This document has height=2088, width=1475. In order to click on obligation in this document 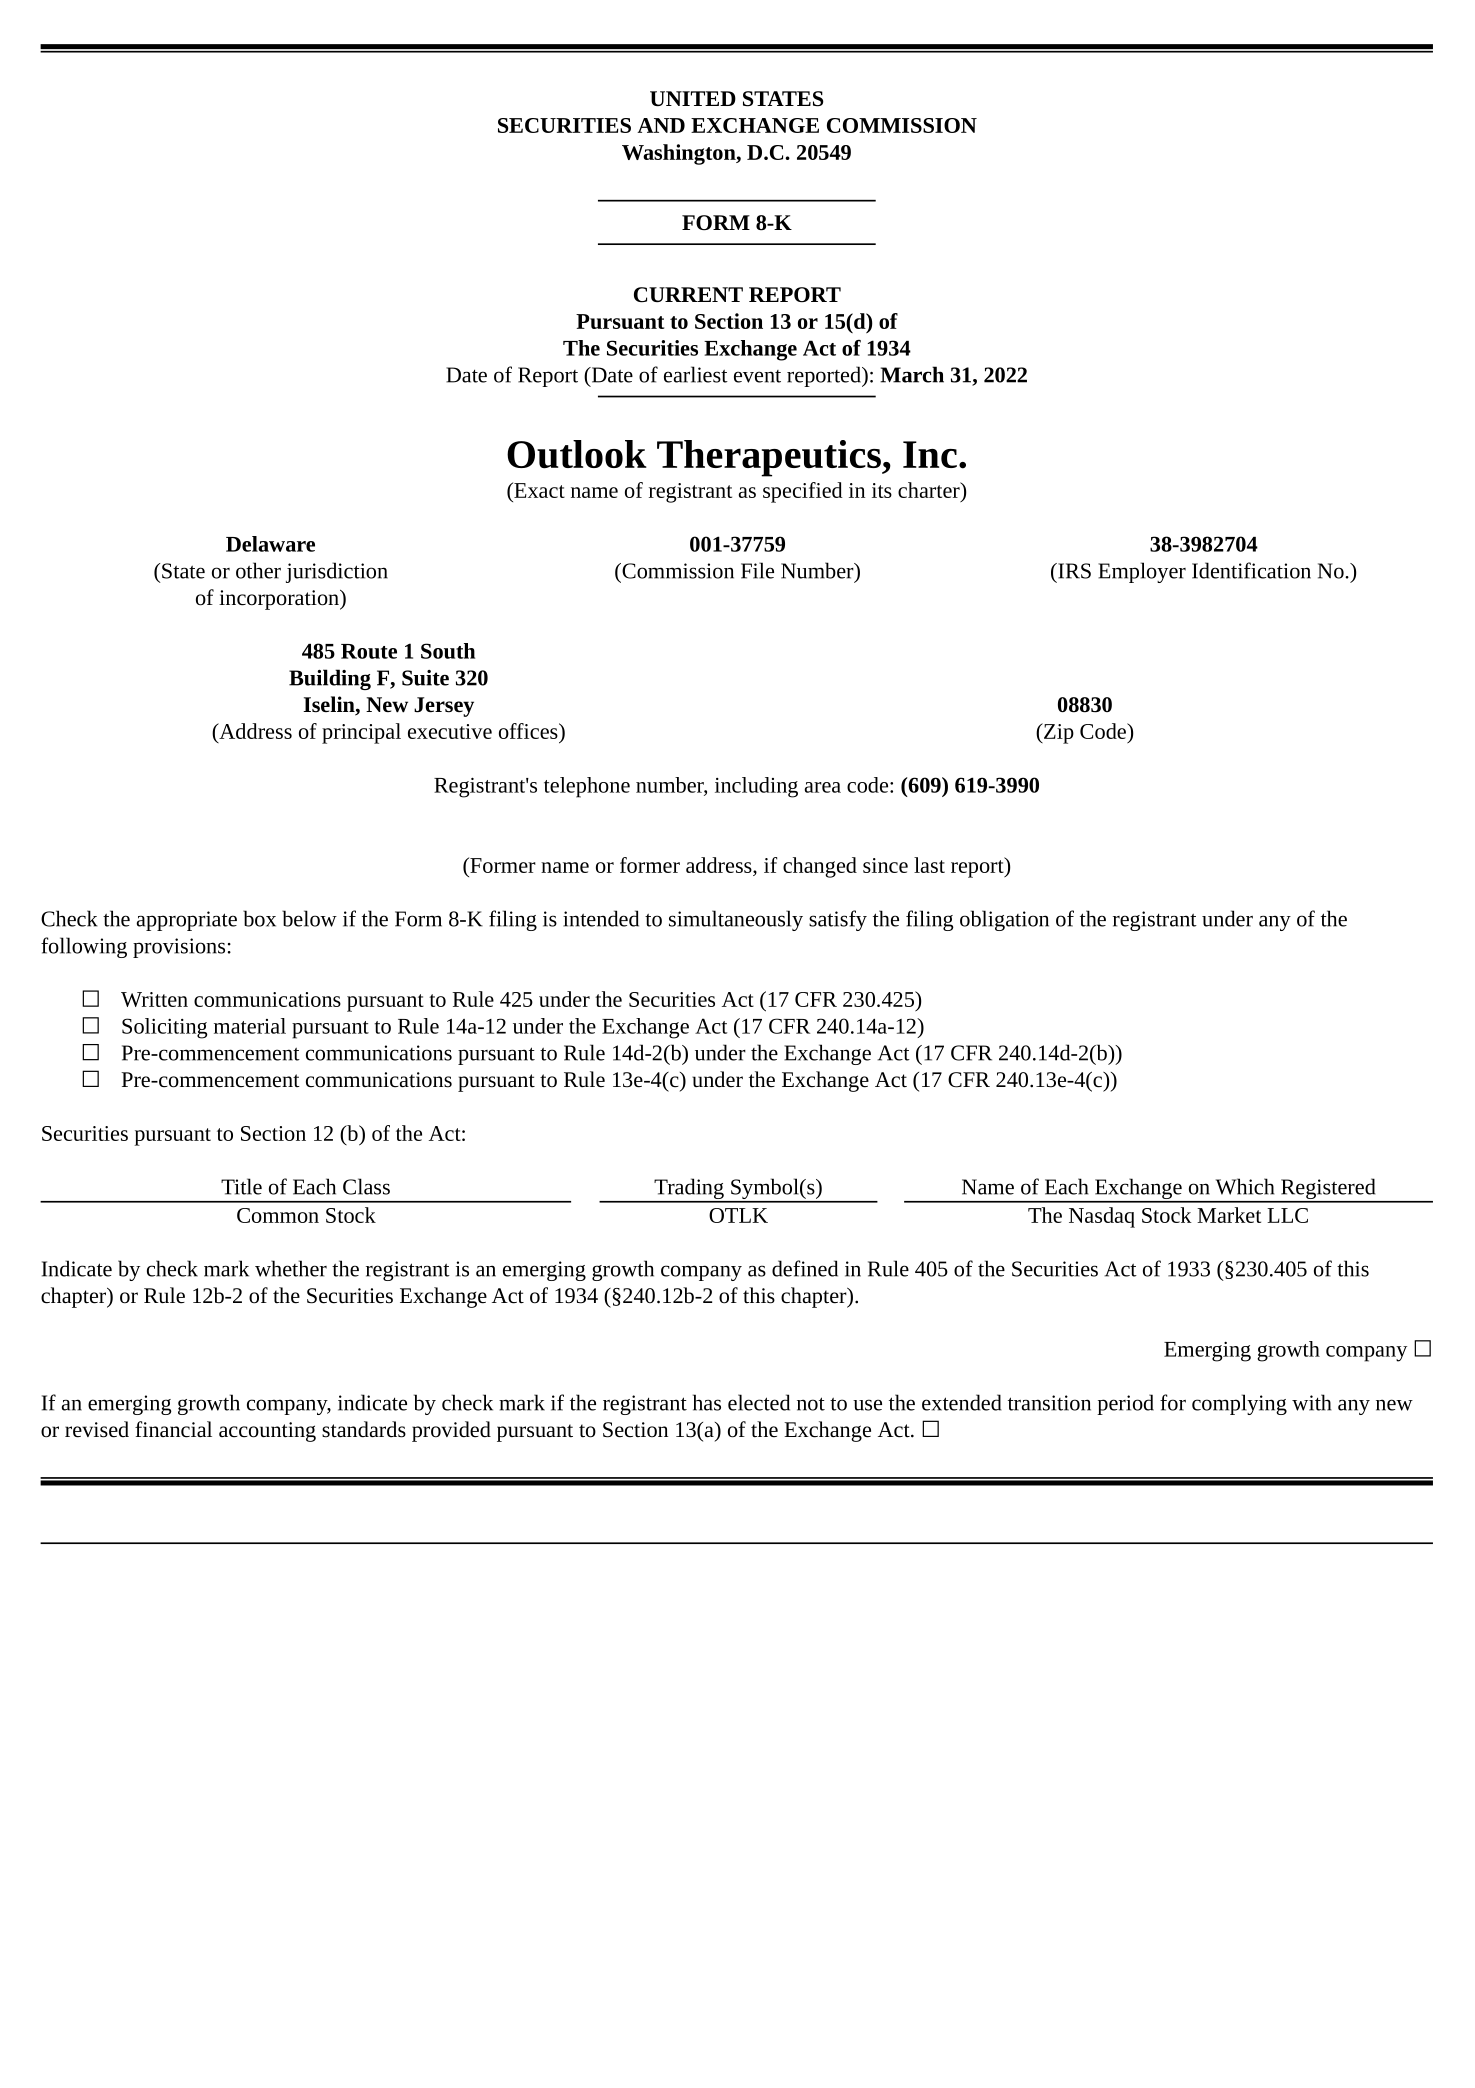, I will do `click(1004, 920)`.
